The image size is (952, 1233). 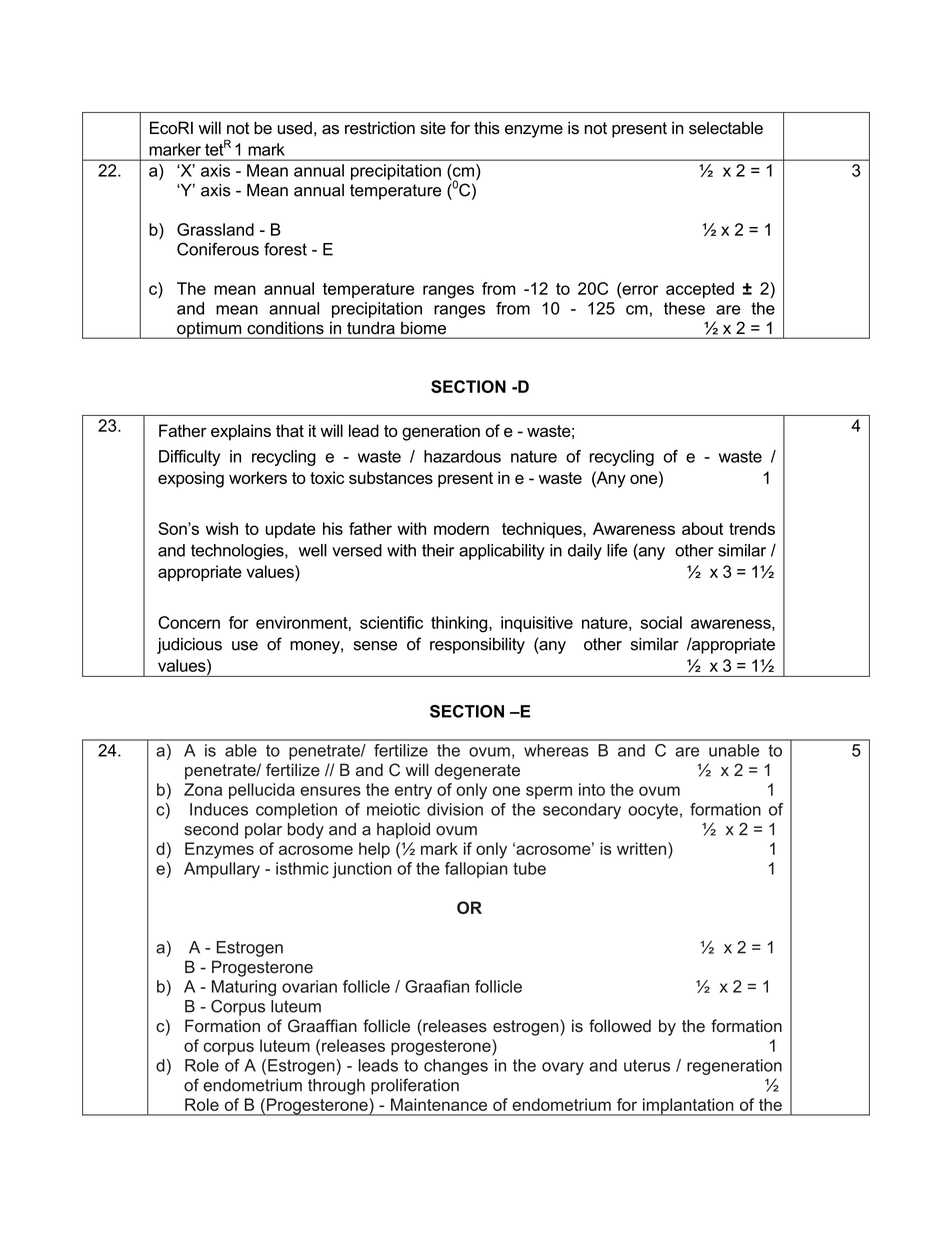 I want to click on accepted, so click(x=700, y=290).
